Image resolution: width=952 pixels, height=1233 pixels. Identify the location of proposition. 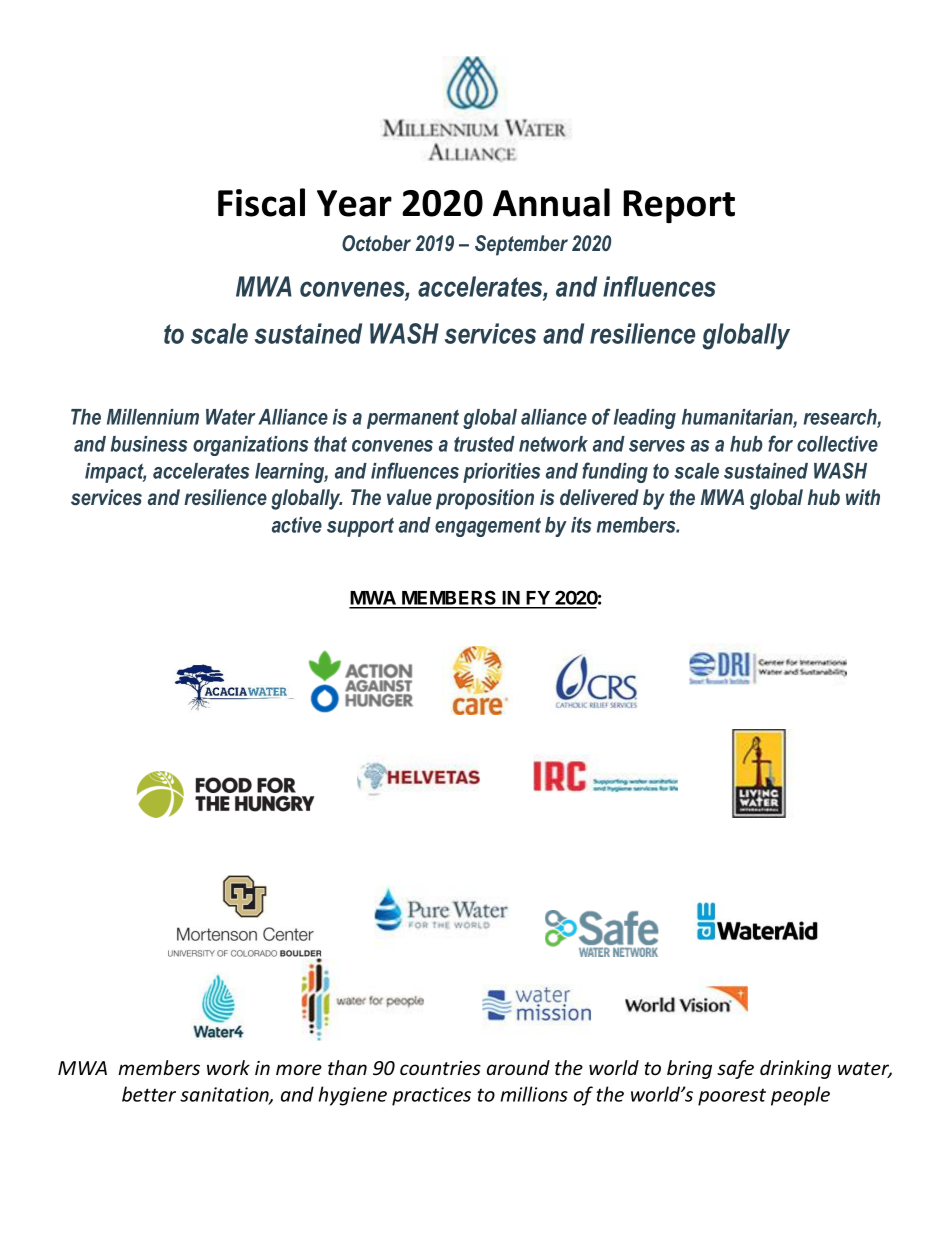
(485, 499).
